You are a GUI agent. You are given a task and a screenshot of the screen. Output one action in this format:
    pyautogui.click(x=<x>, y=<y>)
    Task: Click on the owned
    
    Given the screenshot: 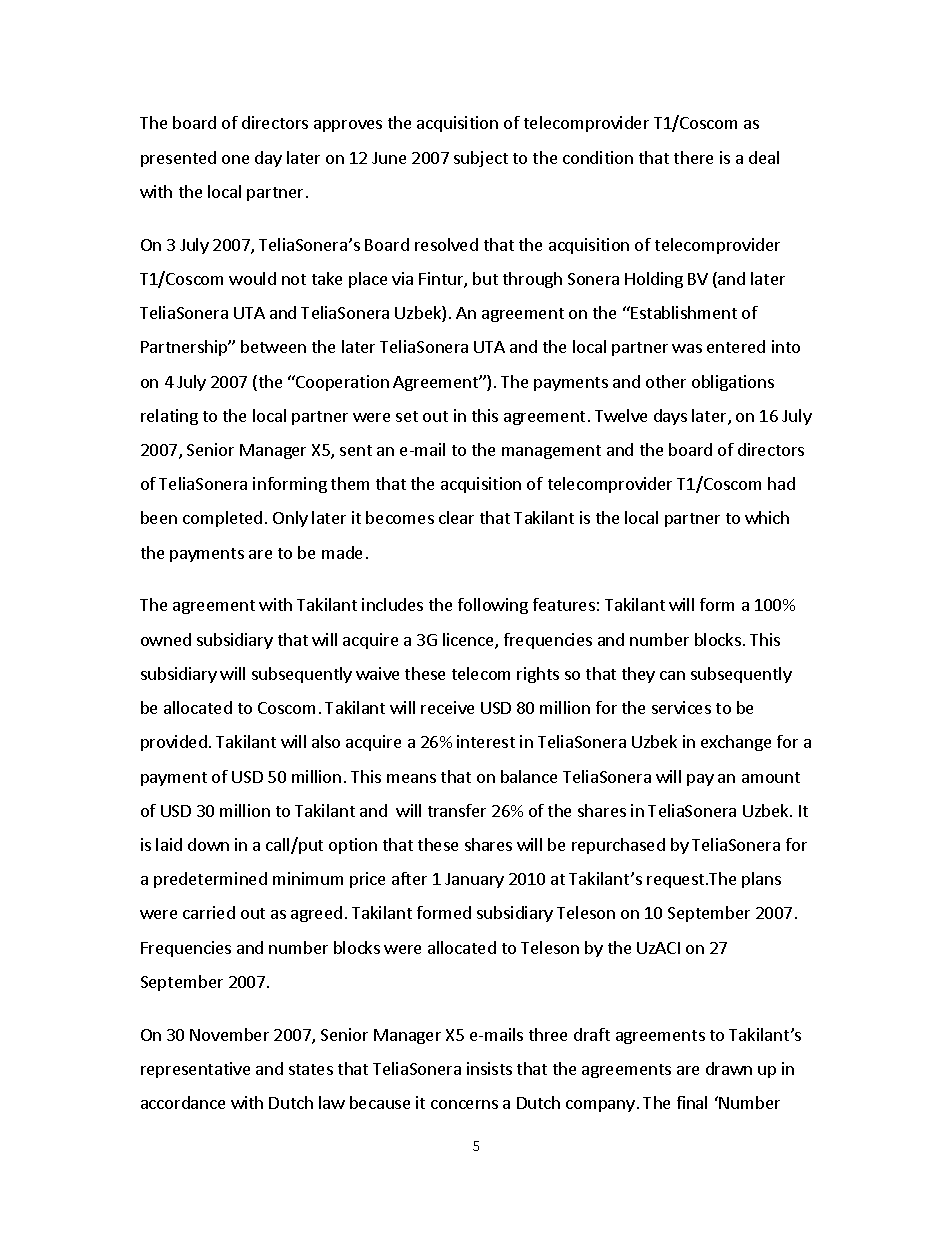 What is the action you would take?
    pyautogui.click(x=166, y=639)
